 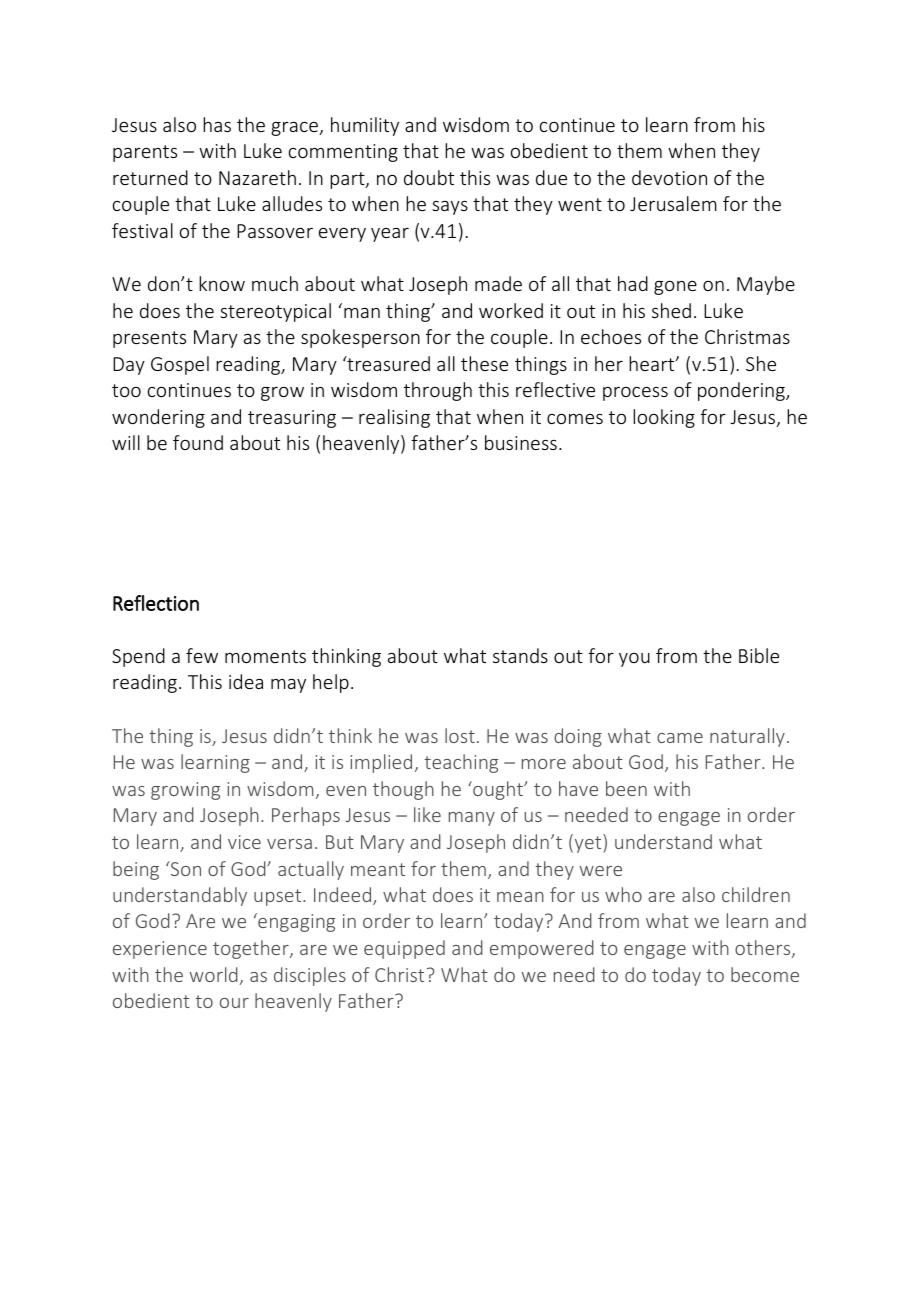 What do you see at coordinates (217, 124) in the screenshot?
I see `has` at bounding box center [217, 124].
